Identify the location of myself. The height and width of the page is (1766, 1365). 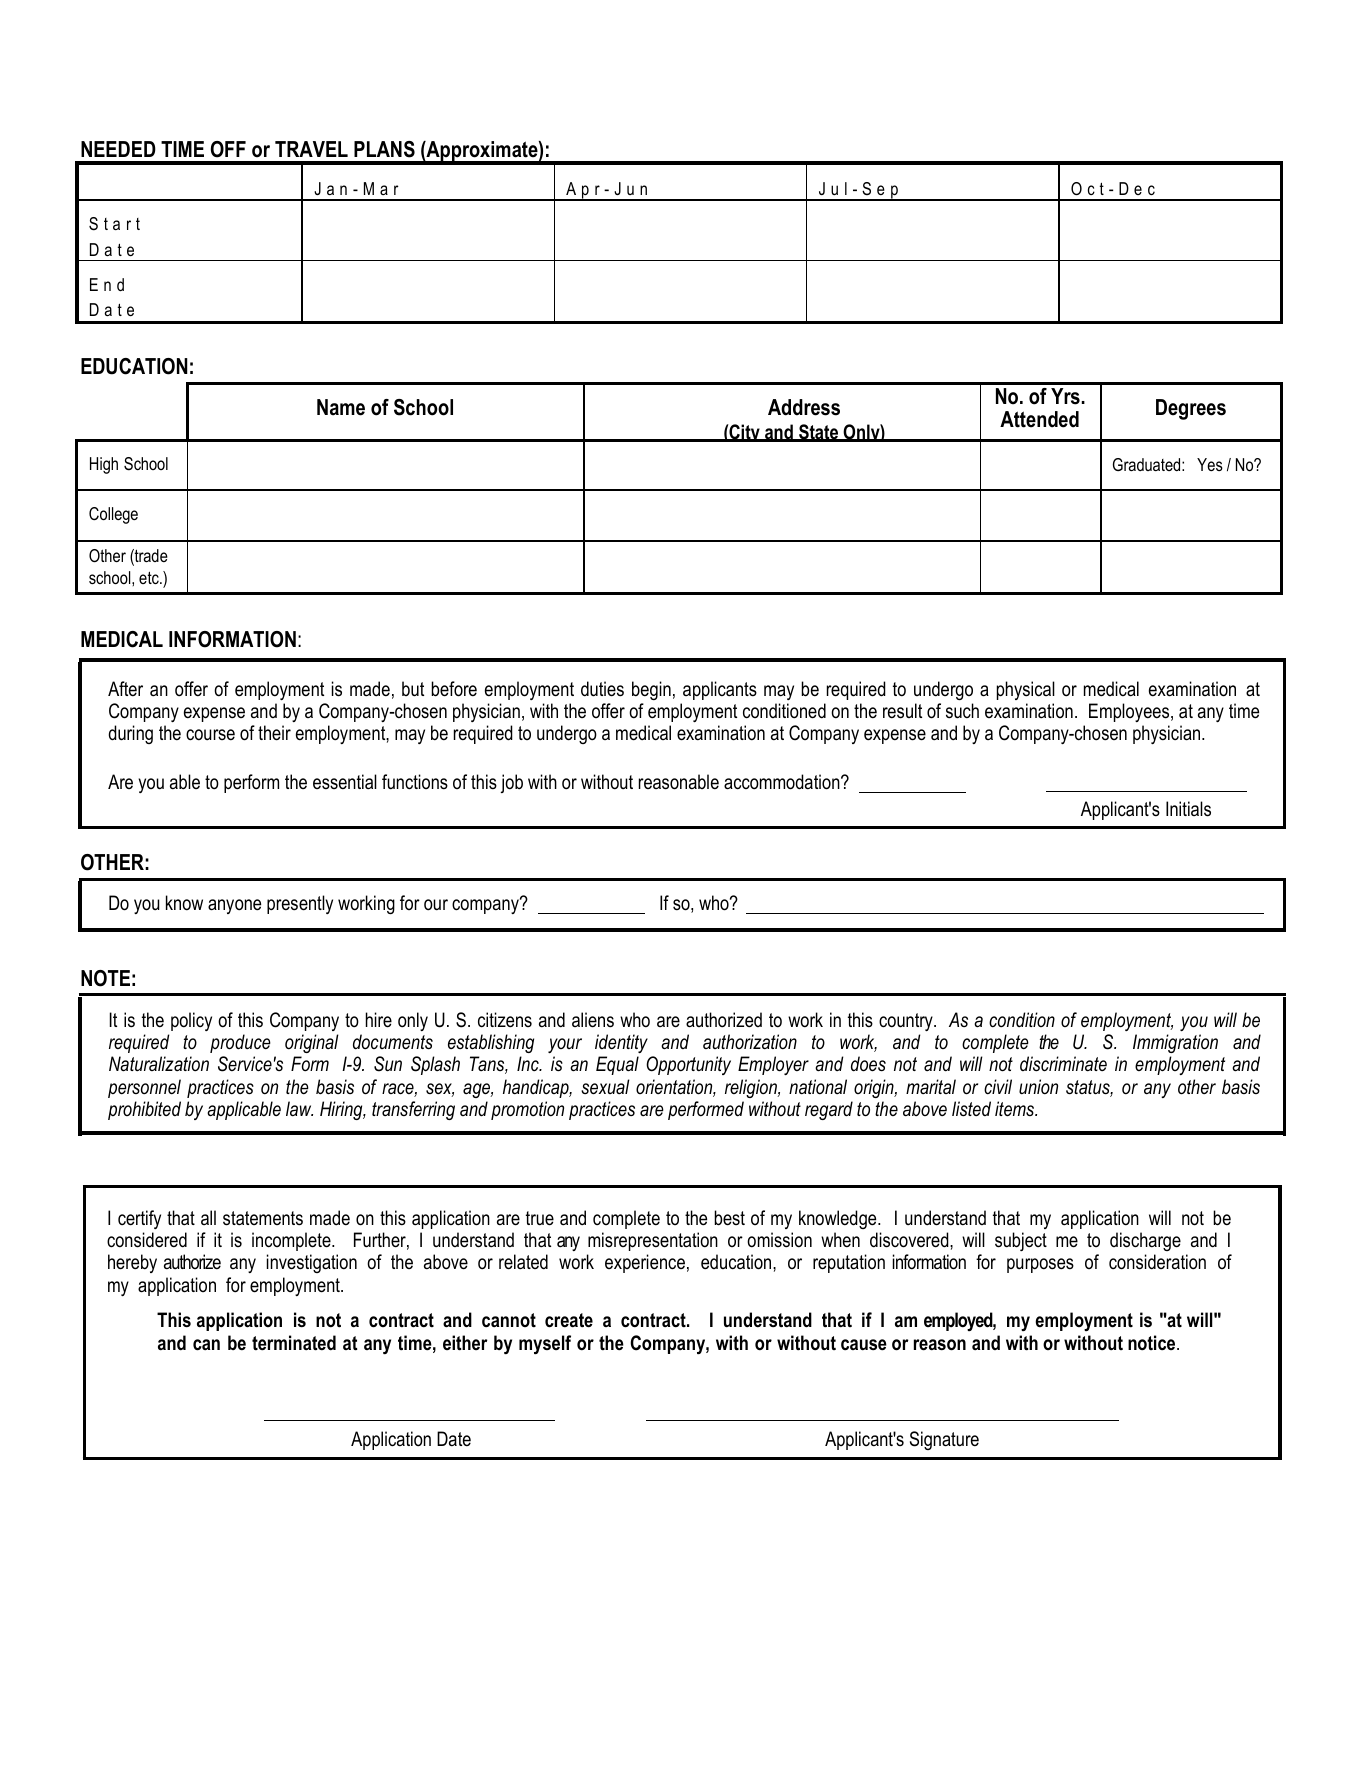
(545, 1345).
